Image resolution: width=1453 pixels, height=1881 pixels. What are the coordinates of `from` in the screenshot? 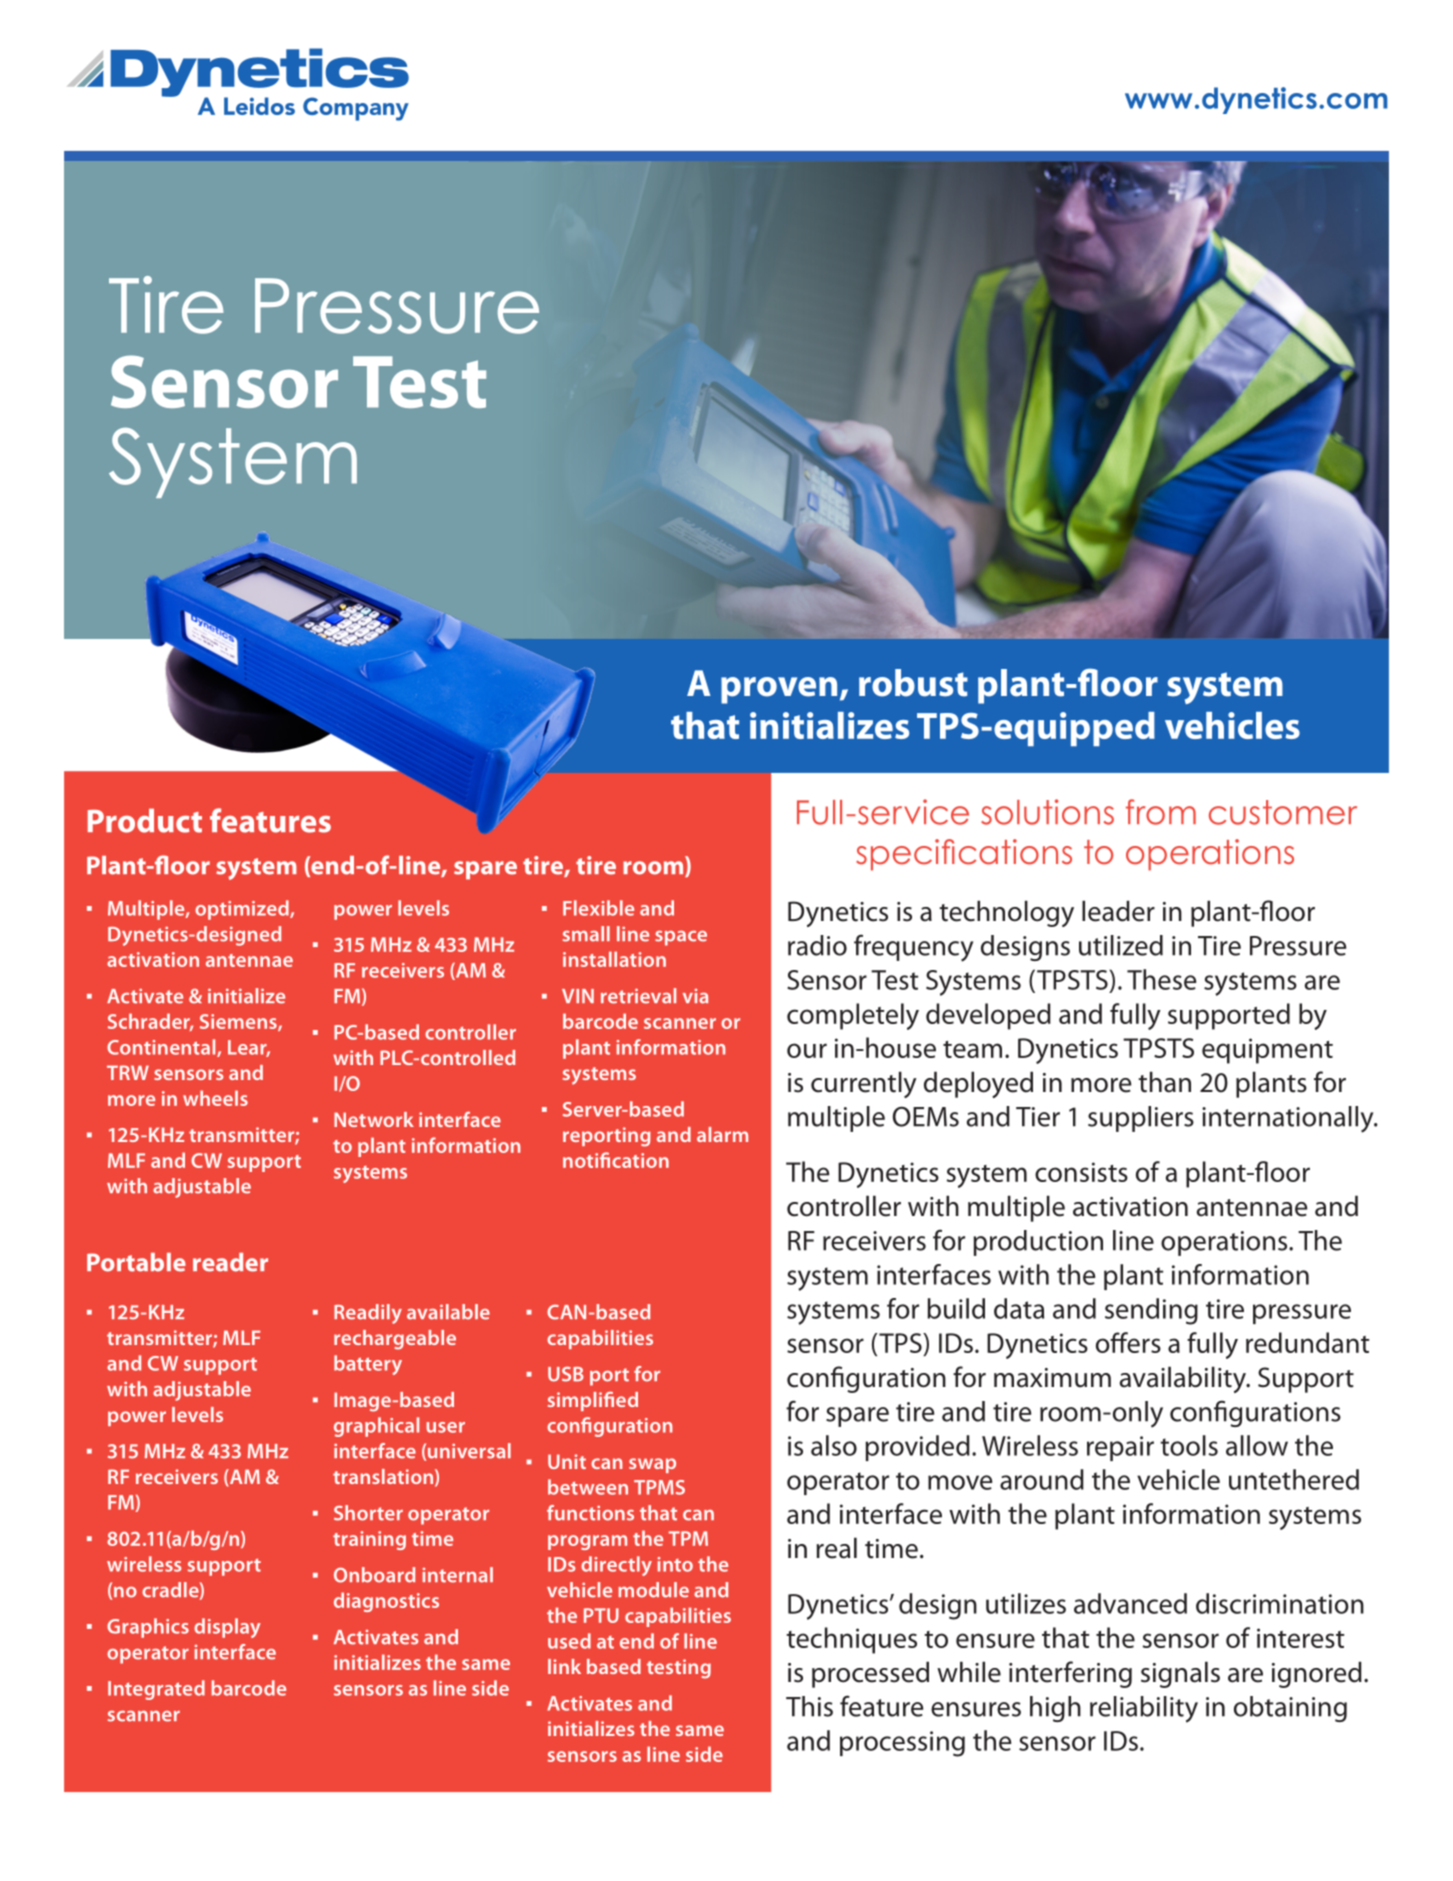 It's located at (1161, 812).
